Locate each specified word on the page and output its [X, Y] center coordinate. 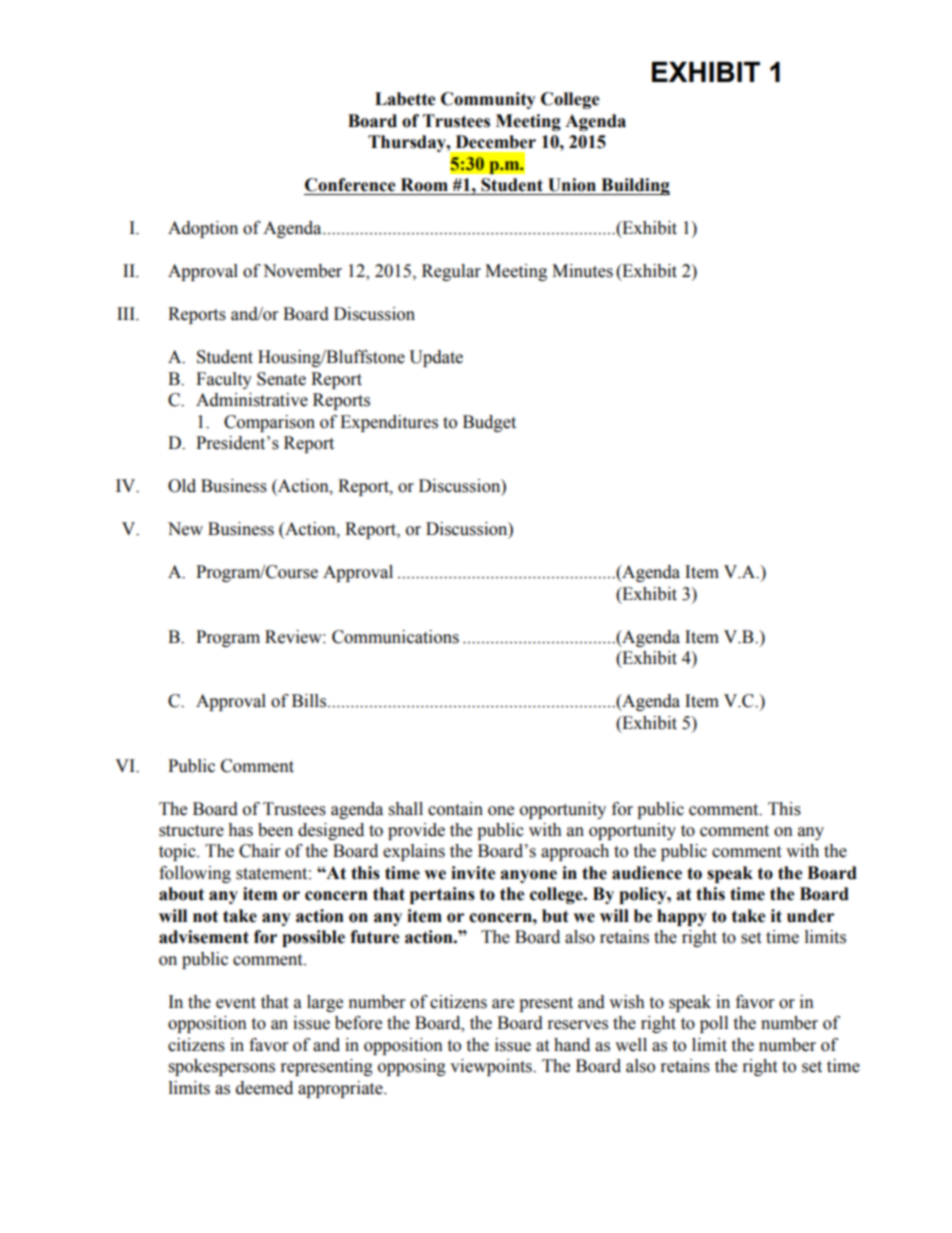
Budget [489, 423]
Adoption [203, 229]
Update [436, 358]
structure [191, 831]
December [496, 142]
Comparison [269, 423]
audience [647, 873]
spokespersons [222, 1067]
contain [455, 809]
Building [634, 186]
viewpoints [492, 1067]
